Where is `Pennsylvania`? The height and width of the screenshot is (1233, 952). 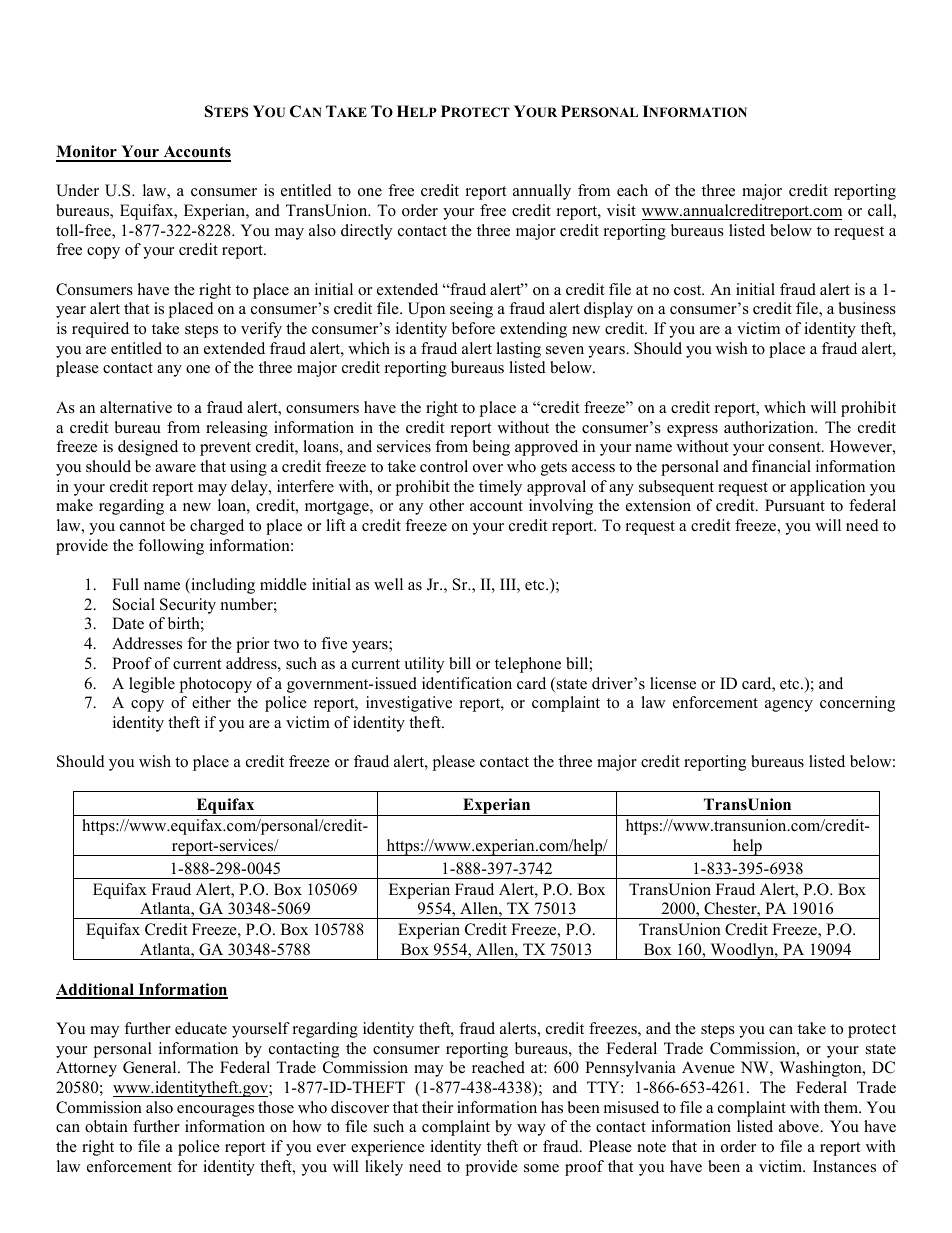
Pennsylvania is located at coordinates (630, 1069).
